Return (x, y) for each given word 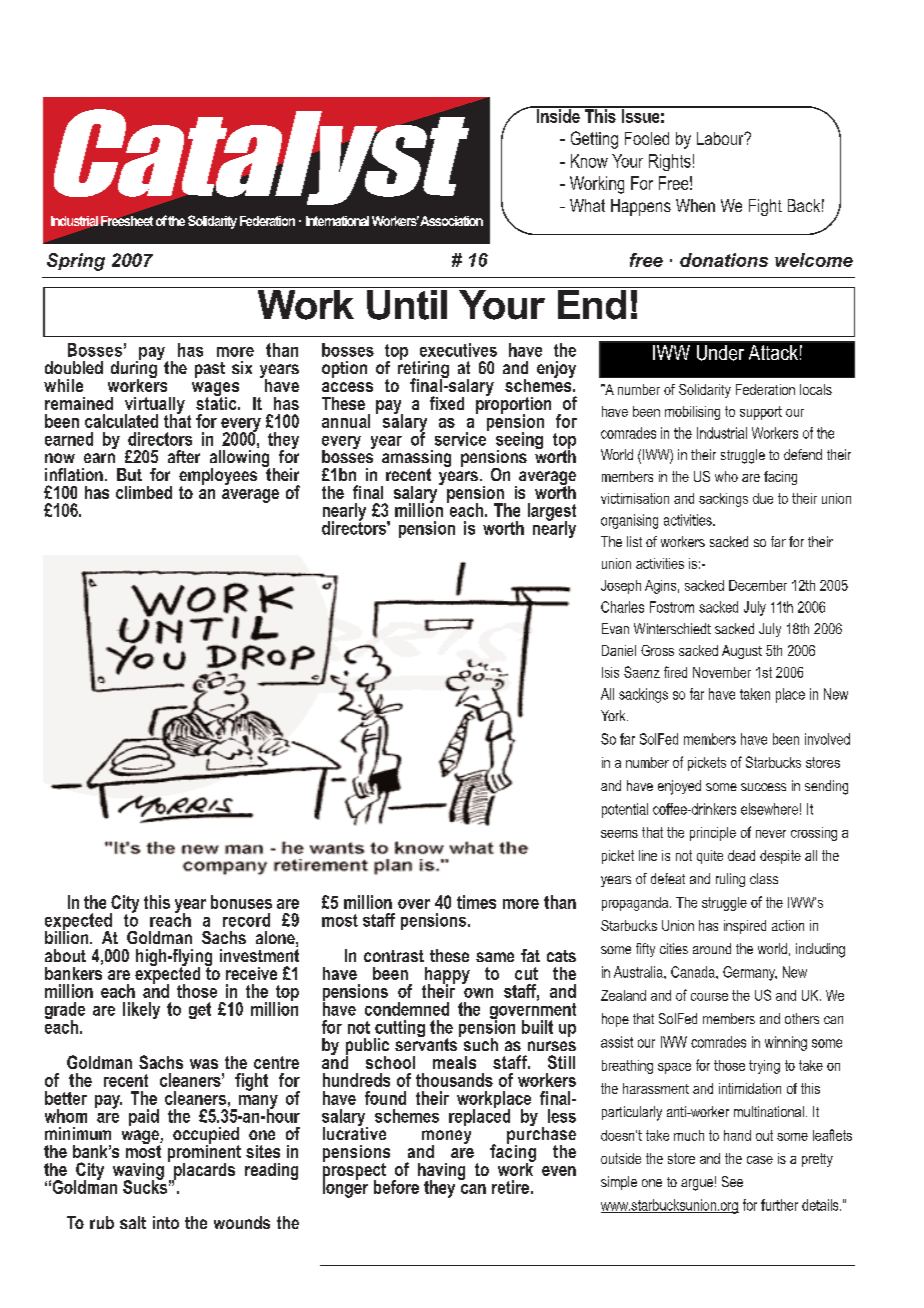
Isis (610, 672)
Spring (76, 262)
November (722, 672)
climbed (144, 492)
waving (138, 1172)
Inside (558, 115)
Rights (670, 162)
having (441, 1172)
